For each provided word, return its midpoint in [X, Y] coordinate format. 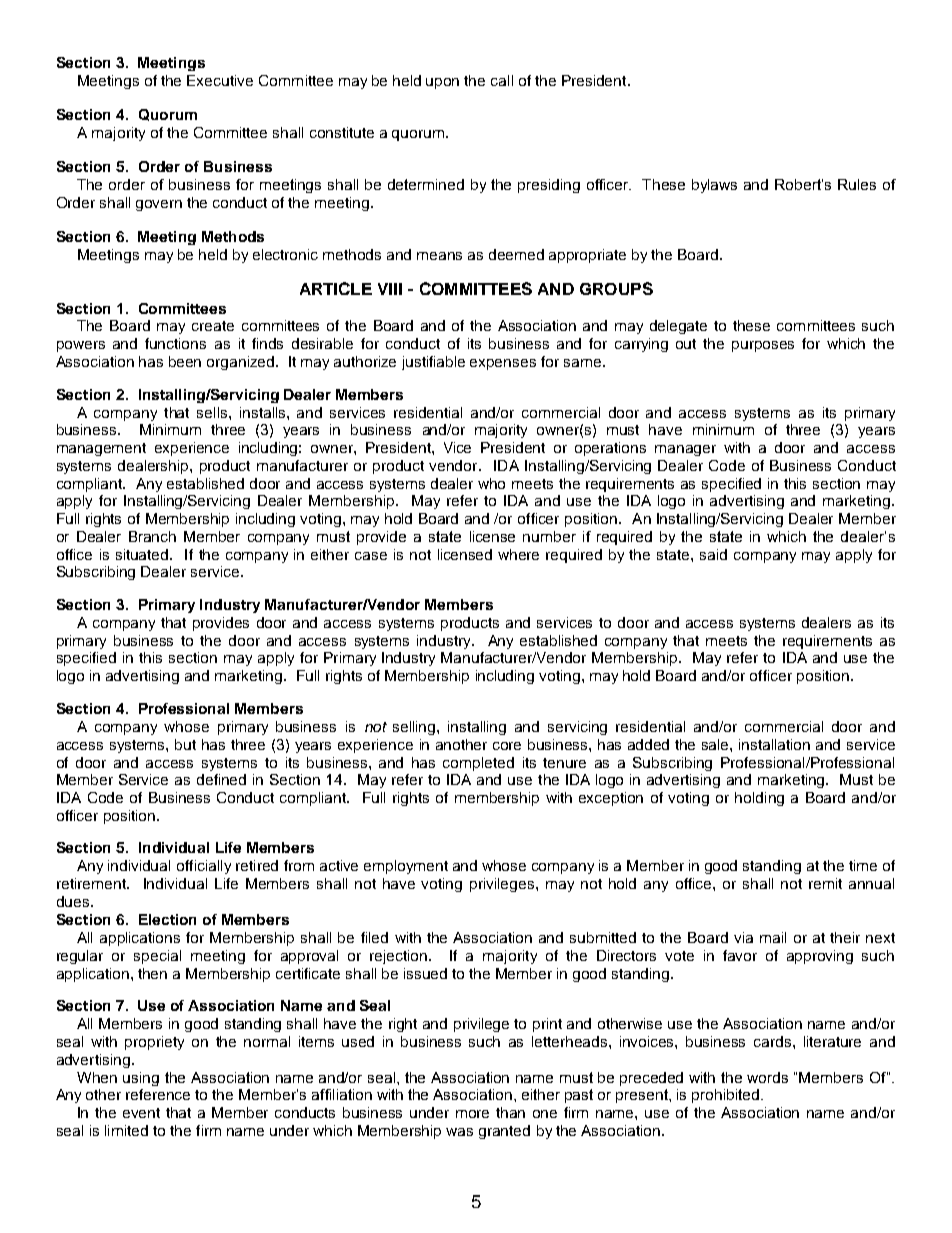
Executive [220, 80]
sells [213, 412]
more [472, 1114]
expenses [503, 364]
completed [478, 764]
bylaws [714, 186]
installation [774, 744]
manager [685, 450]
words [767, 1077]
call [502, 80]
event [141, 1113]
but [185, 744]
